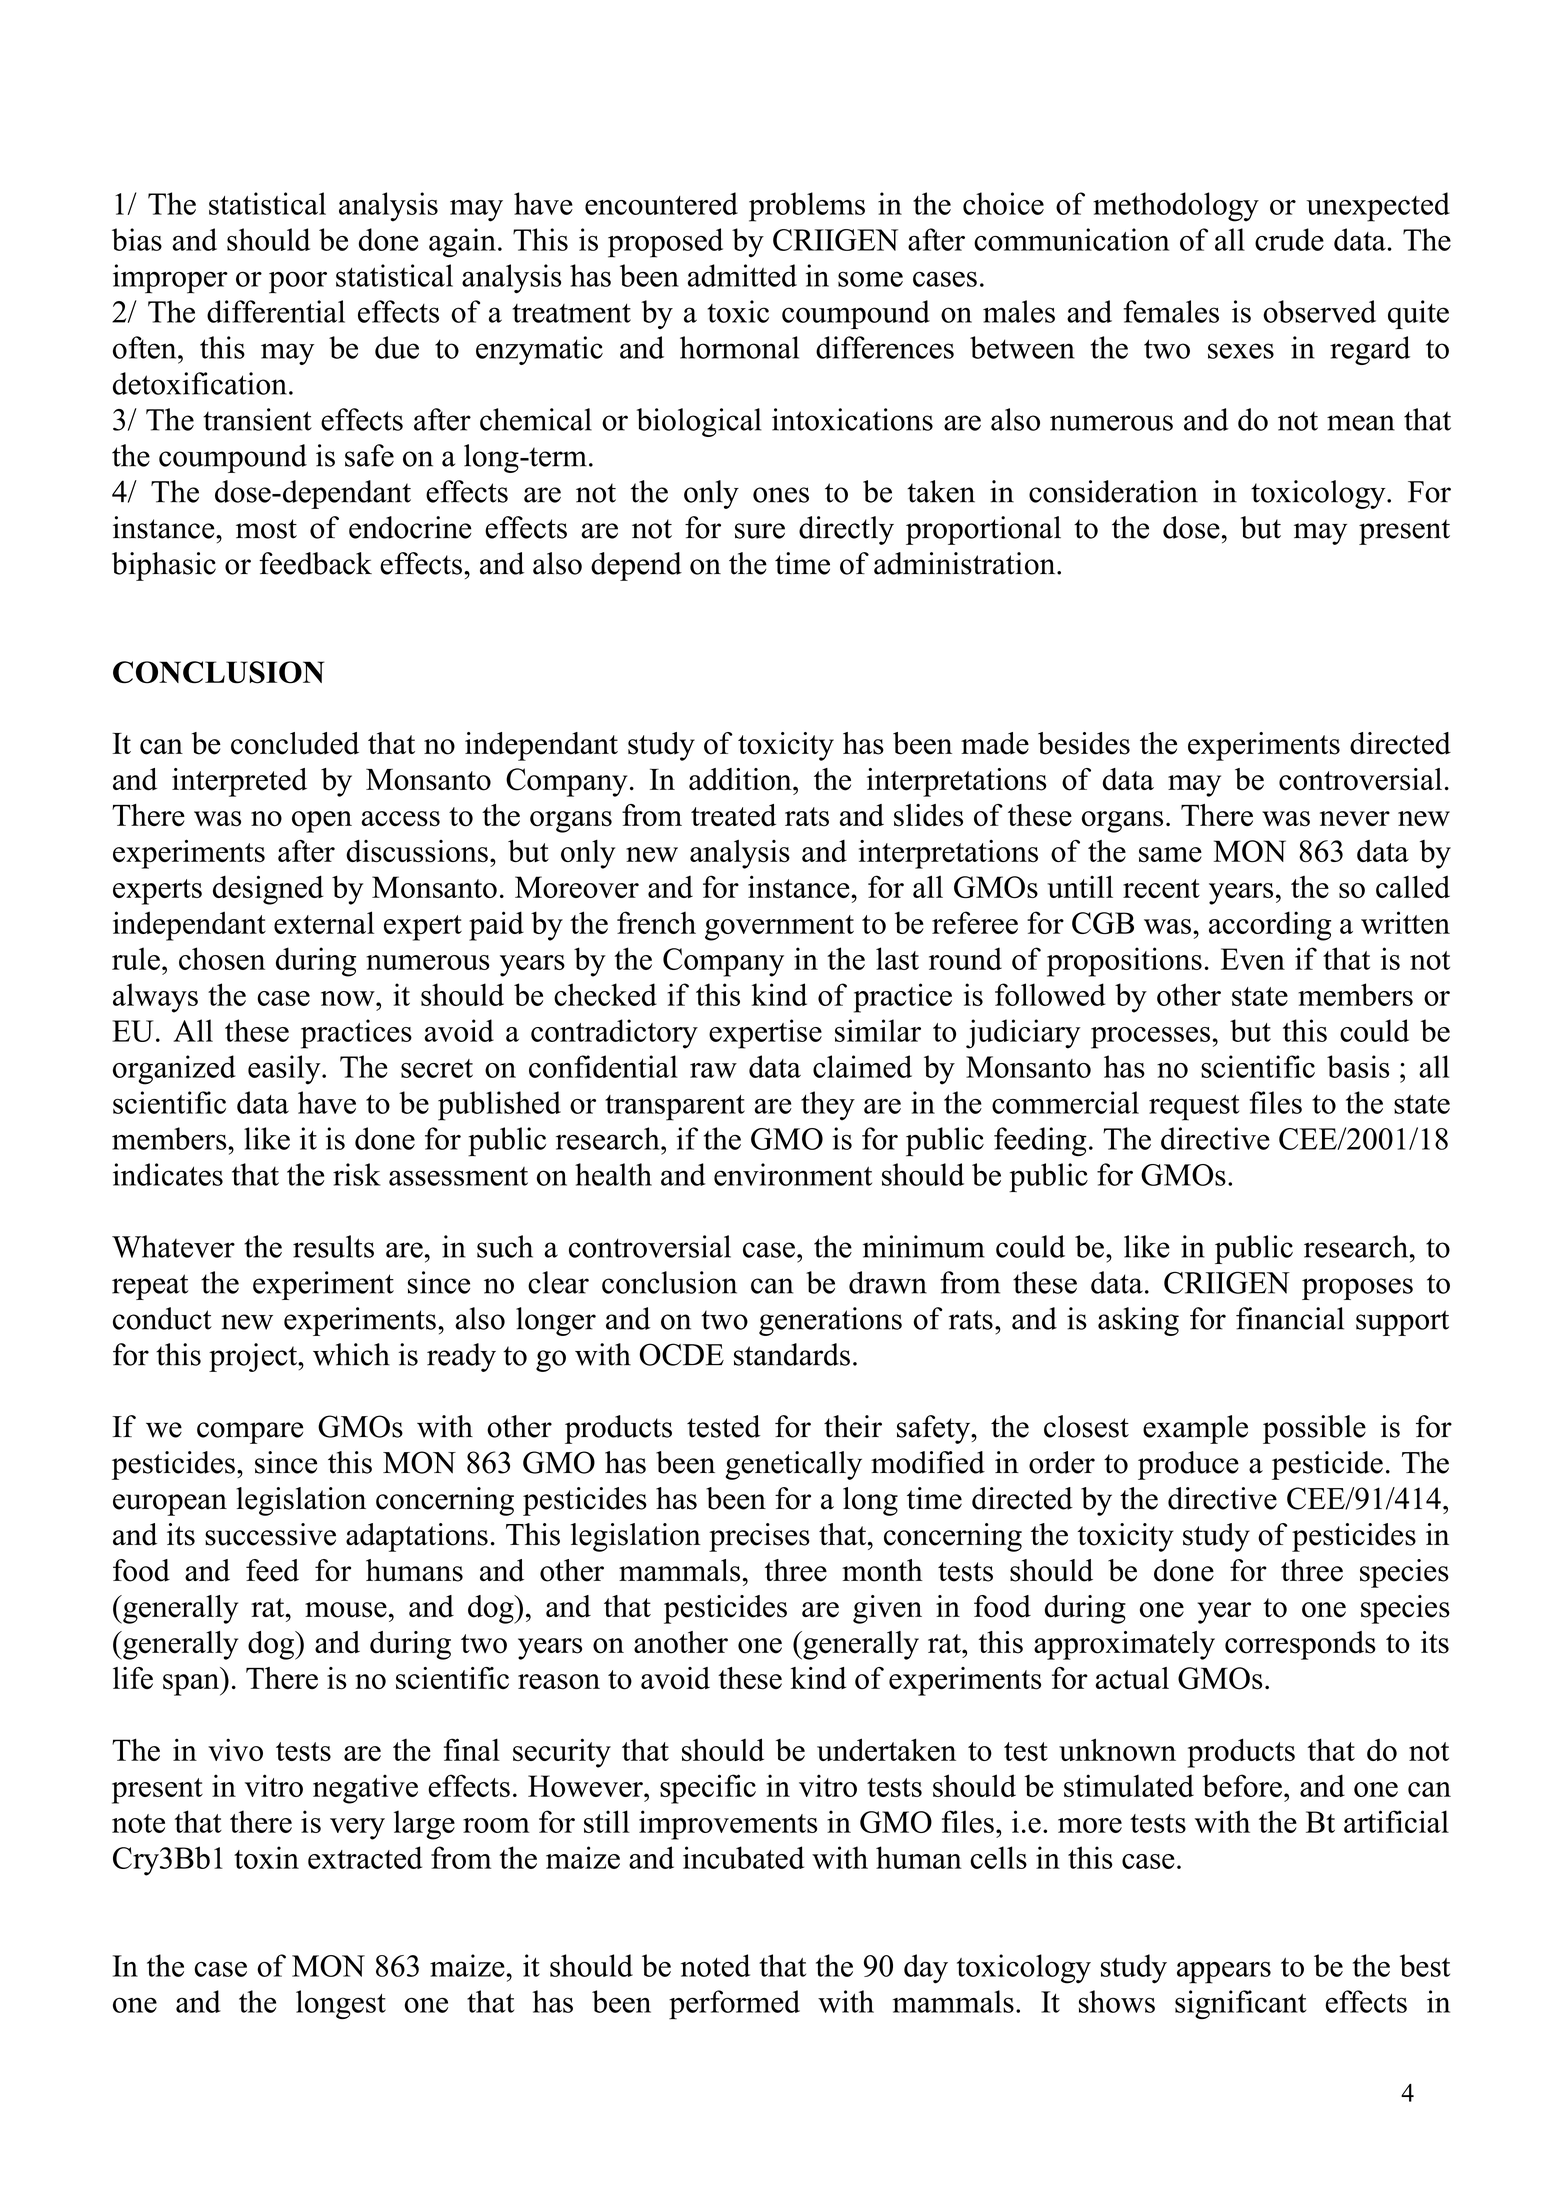 The image size is (1562, 2210). I want to click on they, so click(828, 1105).
